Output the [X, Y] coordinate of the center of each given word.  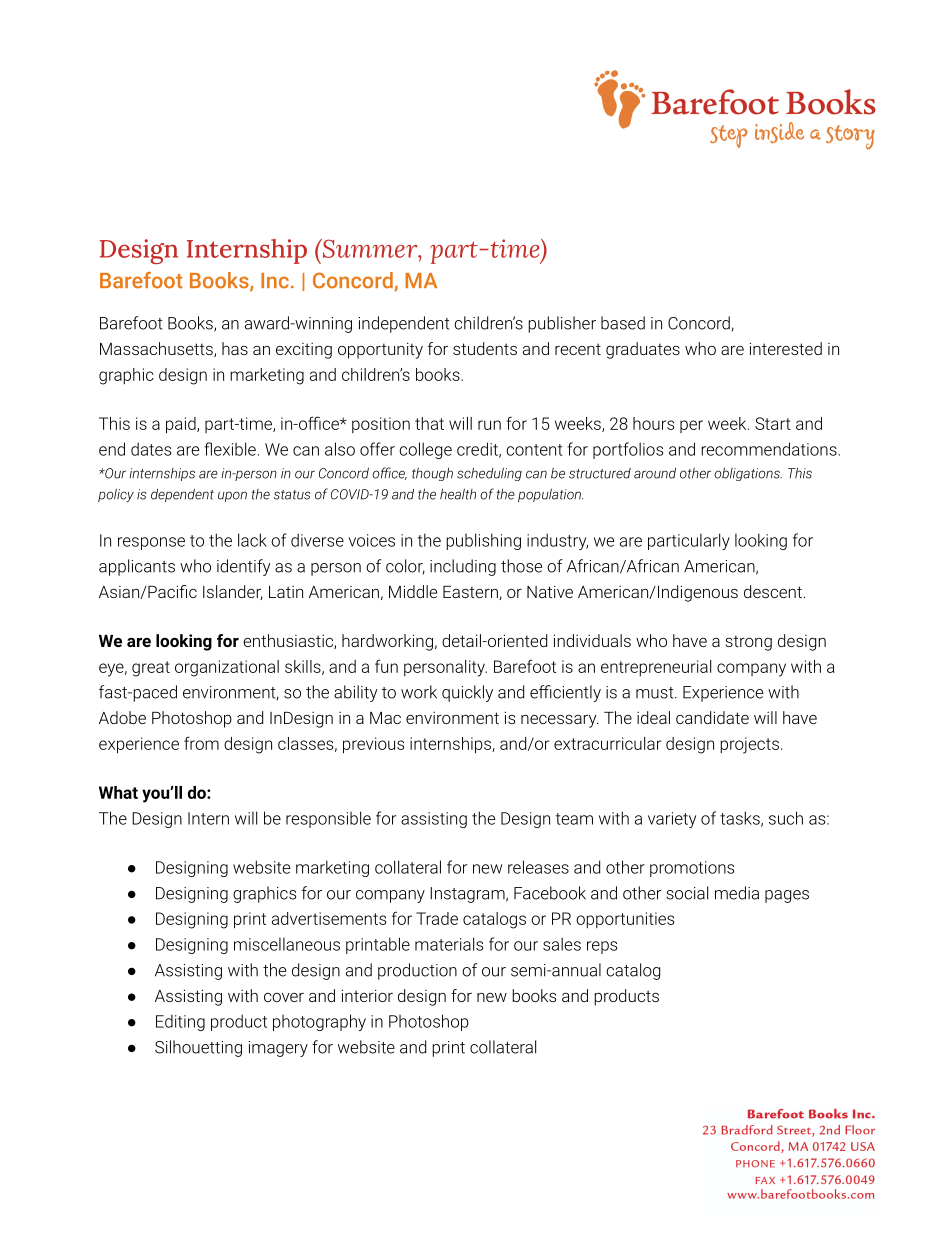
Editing [180, 1022]
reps [602, 947]
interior [367, 995]
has [235, 348]
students [485, 348]
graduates [643, 350]
